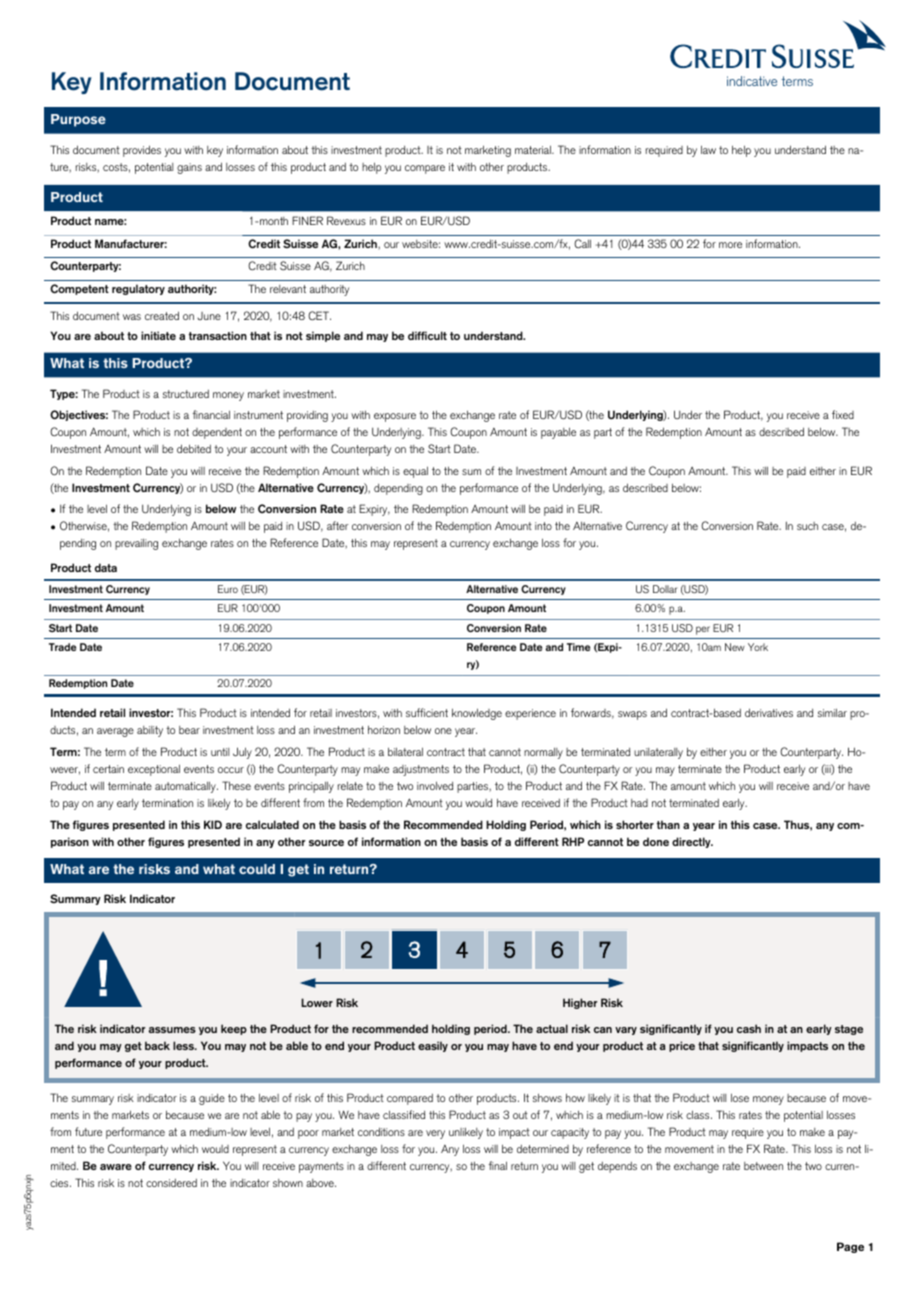  What do you see at coordinates (692, 842) in the document?
I see `directly` at bounding box center [692, 842].
